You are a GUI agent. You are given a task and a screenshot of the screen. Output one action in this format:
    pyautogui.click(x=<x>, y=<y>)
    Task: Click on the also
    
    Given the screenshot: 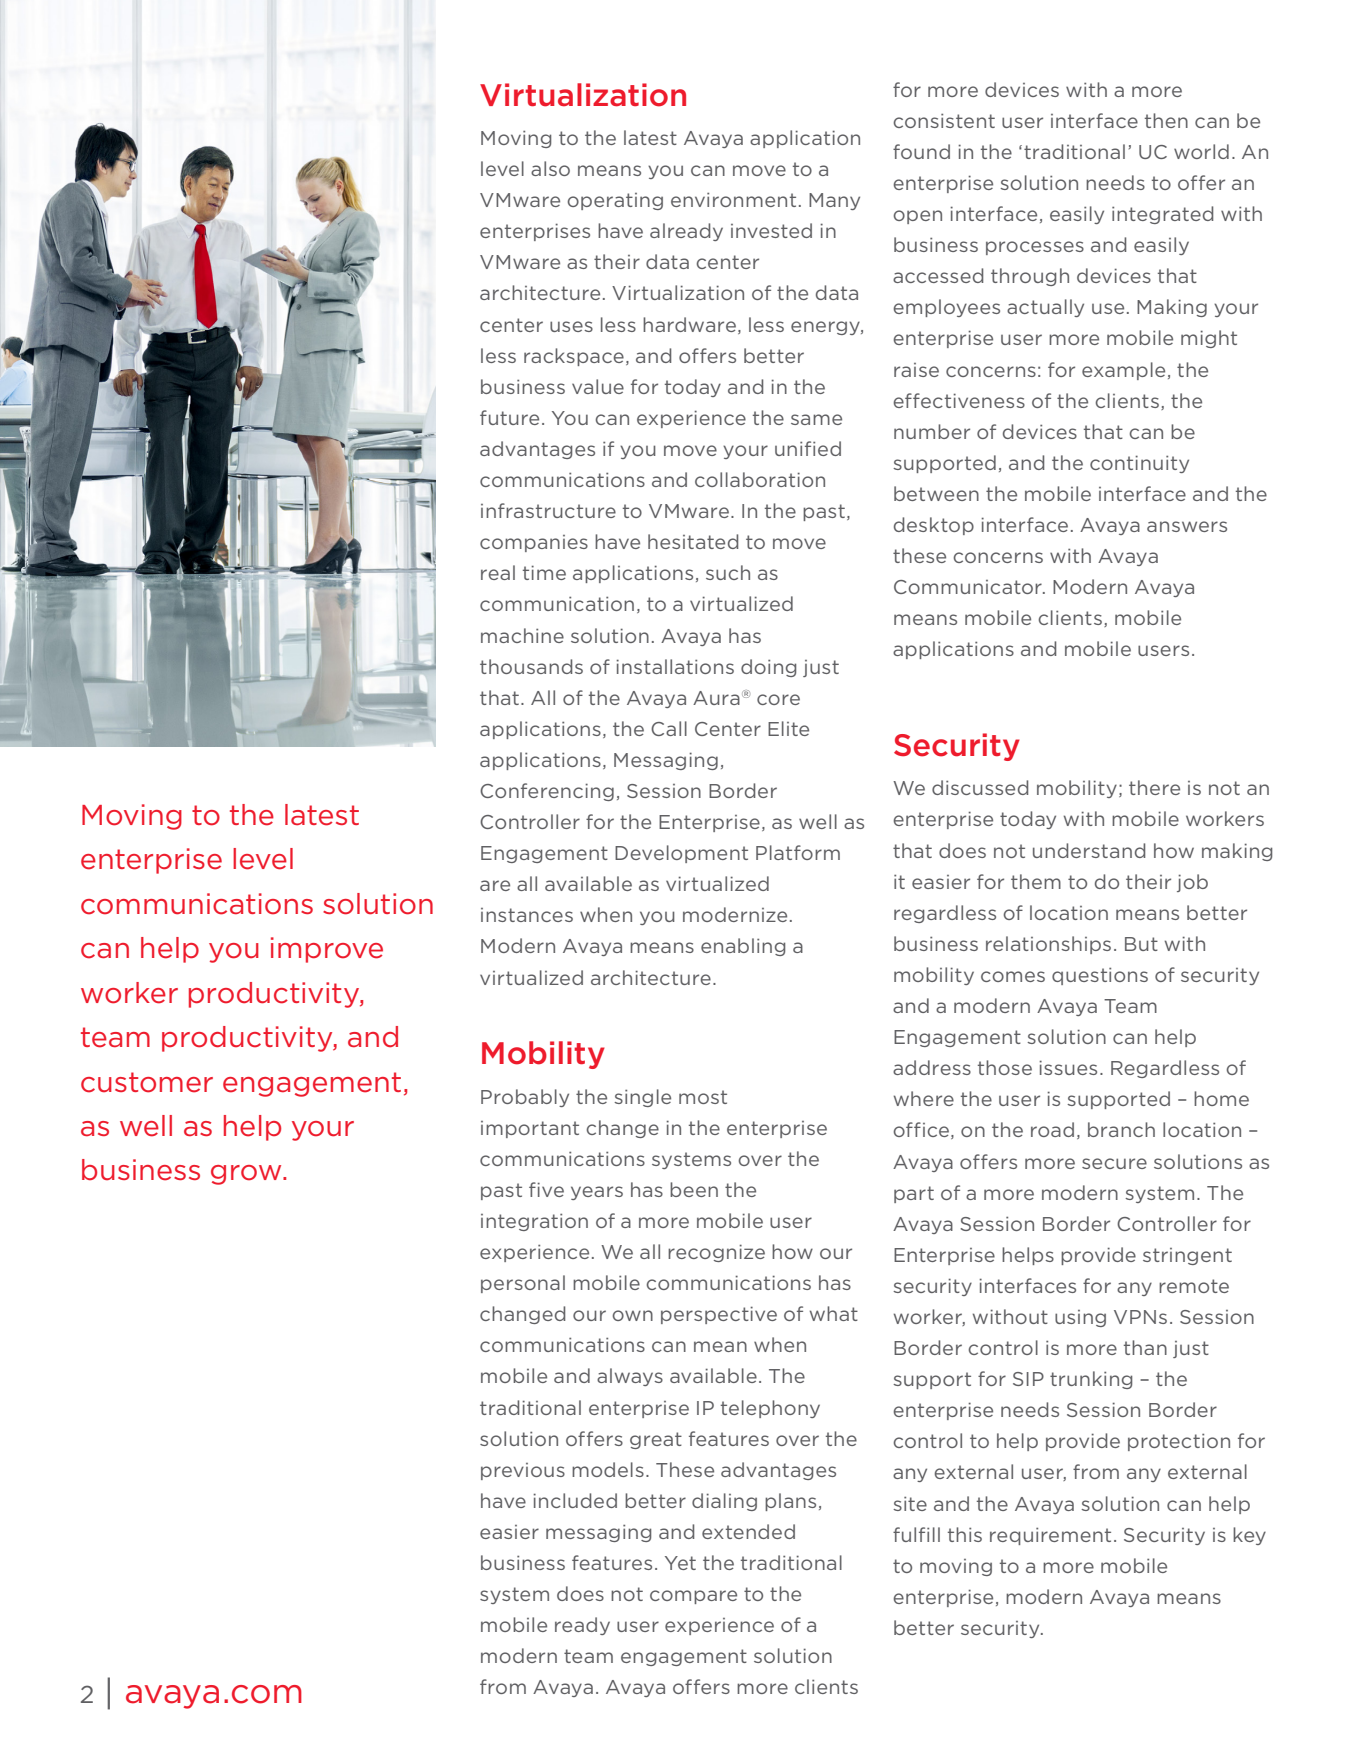 What is the action you would take?
    pyautogui.click(x=550, y=168)
